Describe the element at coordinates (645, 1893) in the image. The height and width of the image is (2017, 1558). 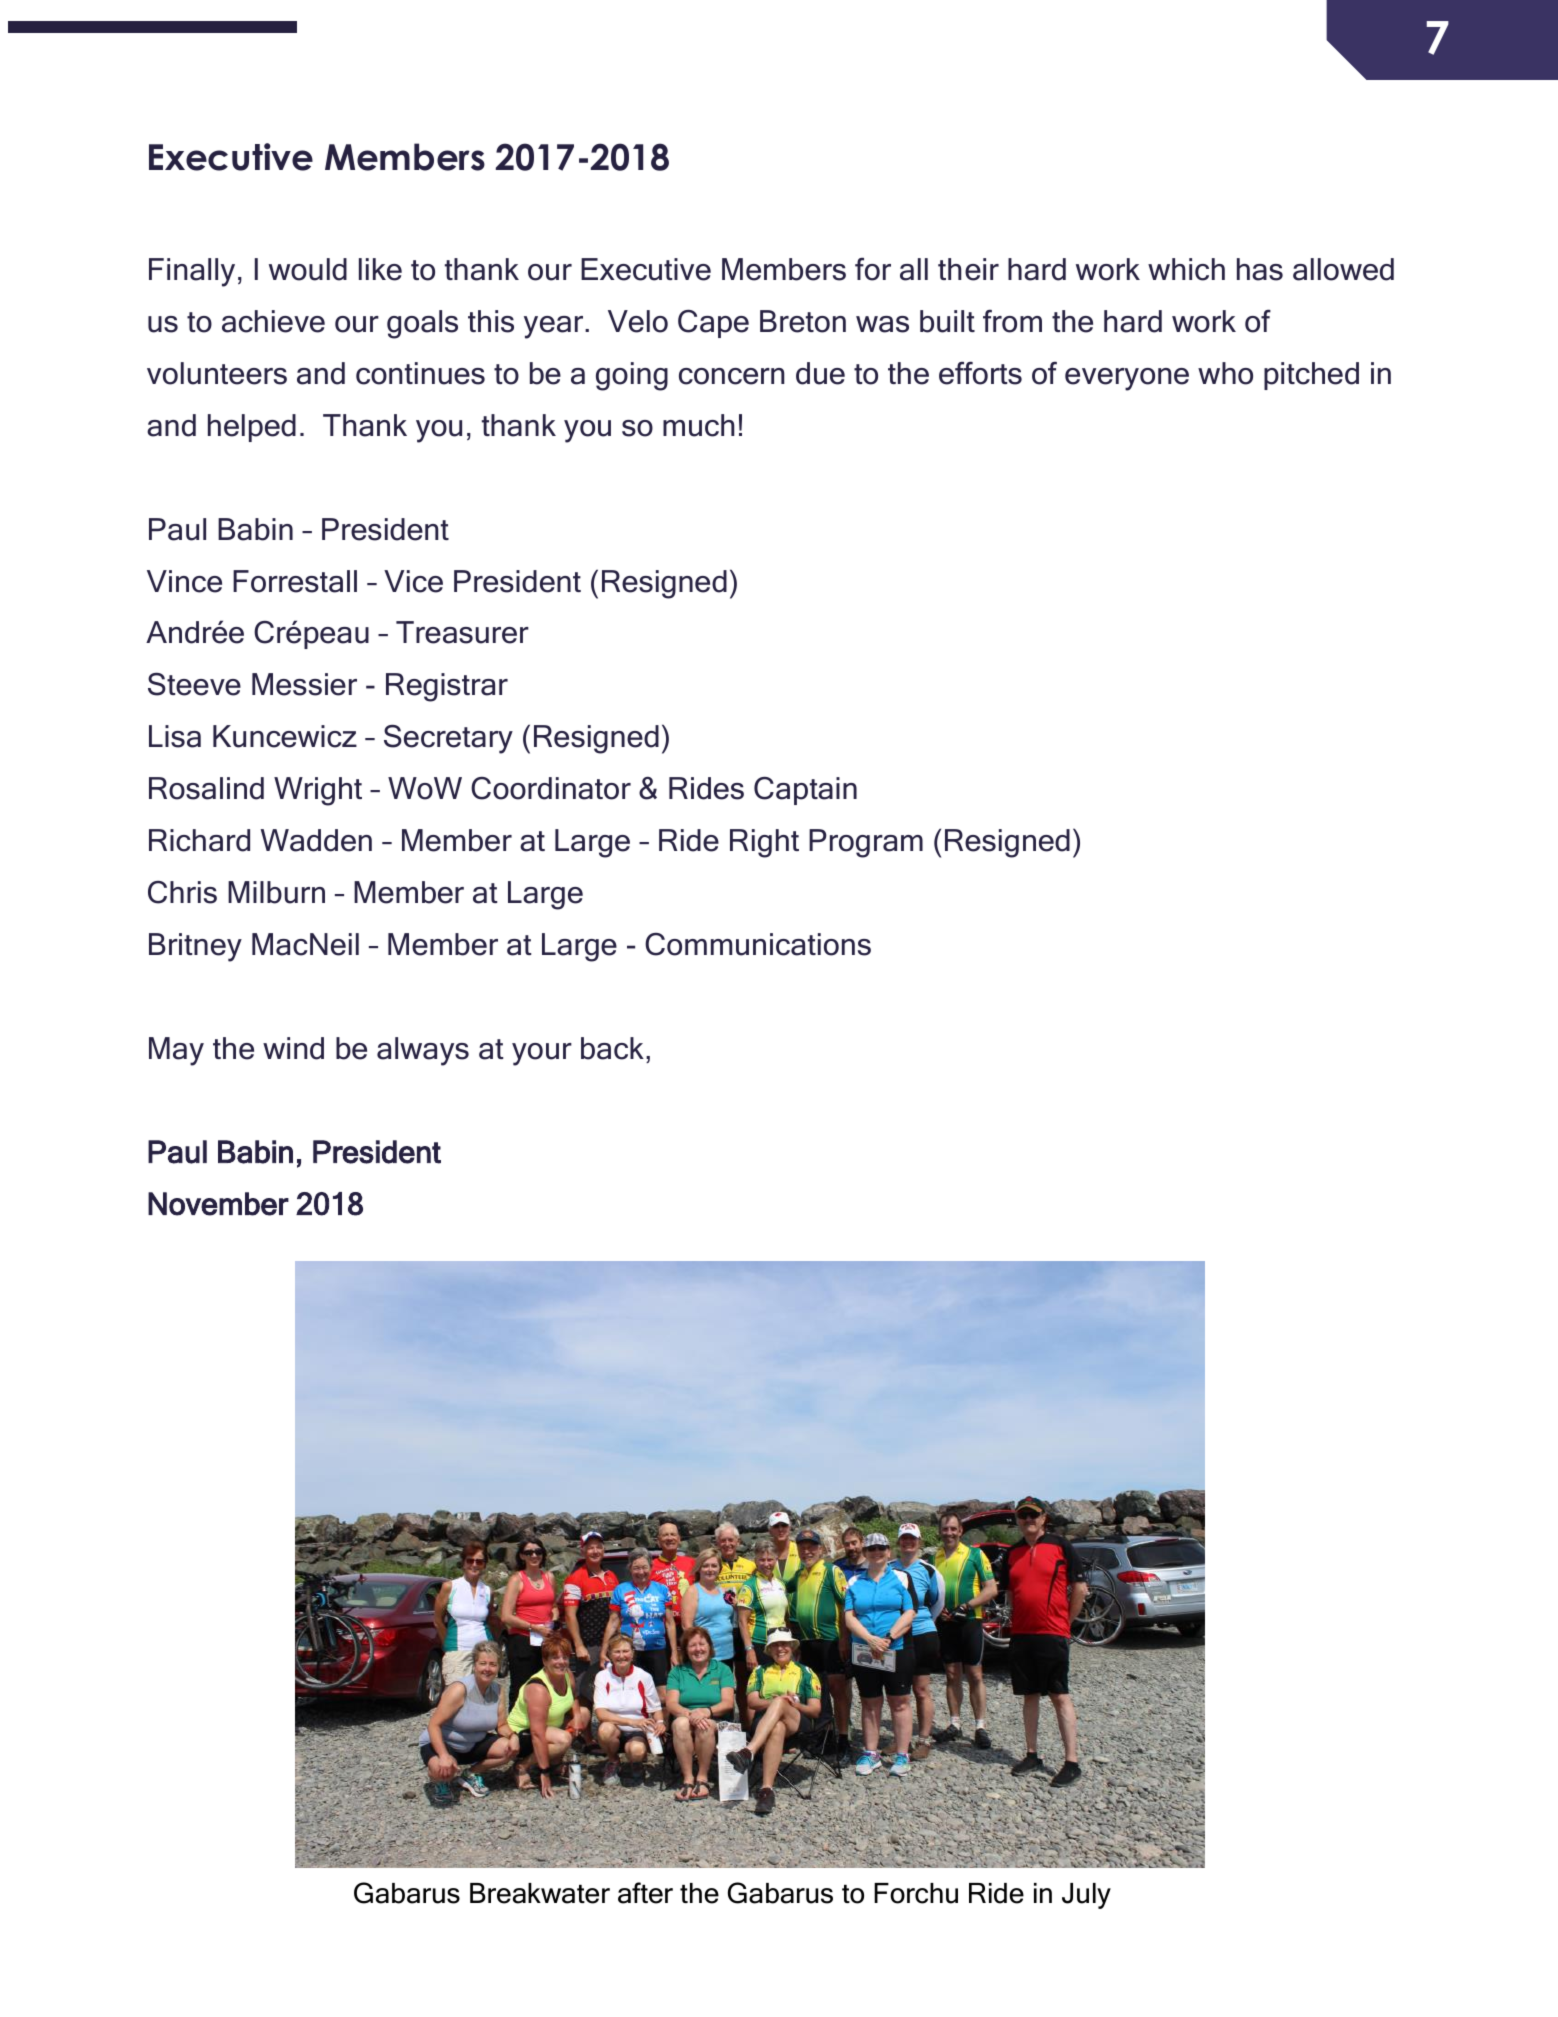
I see `after` at that location.
